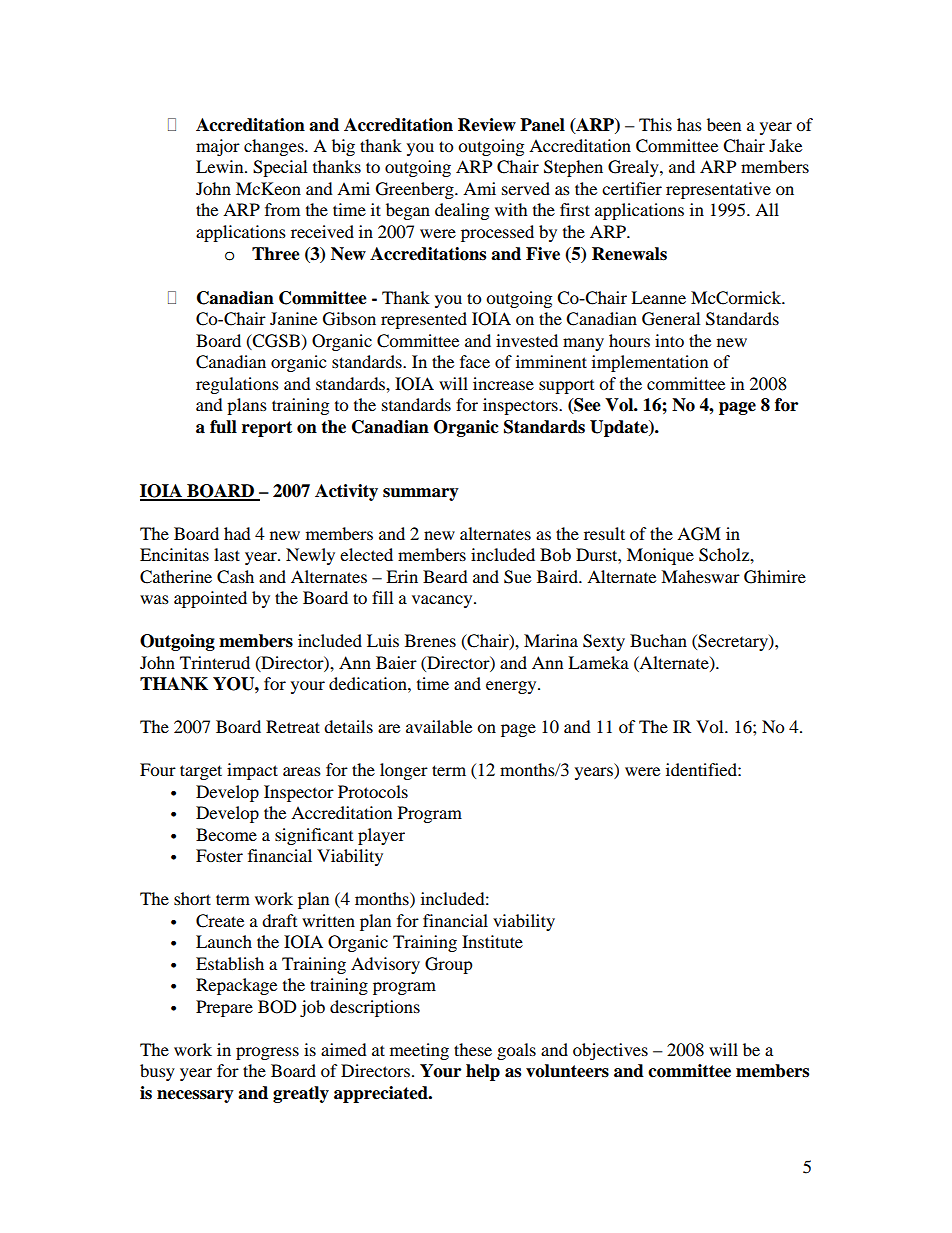  What do you see at coordinates (443, 601) in the image?
I see `vacancy` at bounding box center [443, 601].
